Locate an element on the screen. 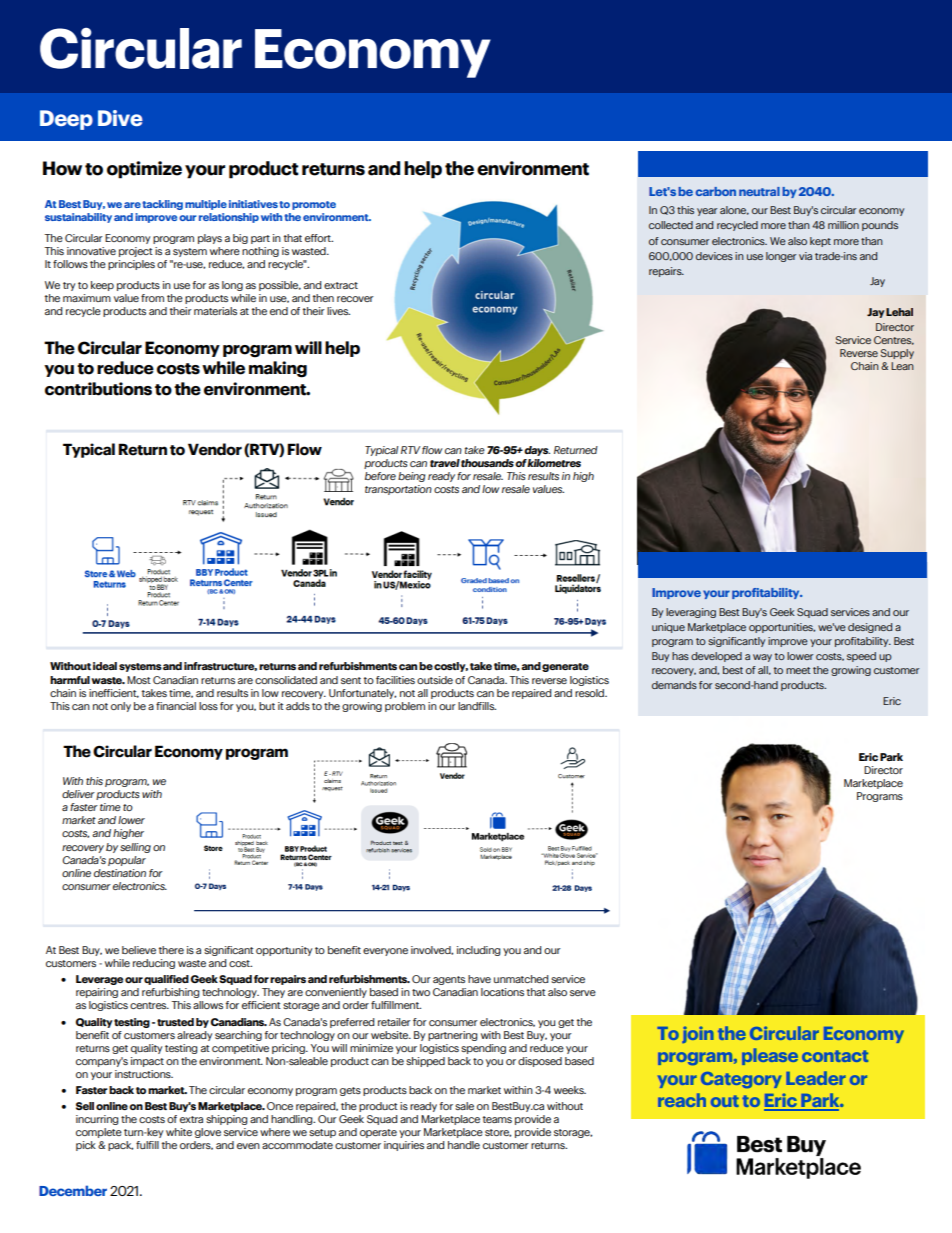 This screenshot has width=952, height=1233. promote is located at coordinates (314, 205).
